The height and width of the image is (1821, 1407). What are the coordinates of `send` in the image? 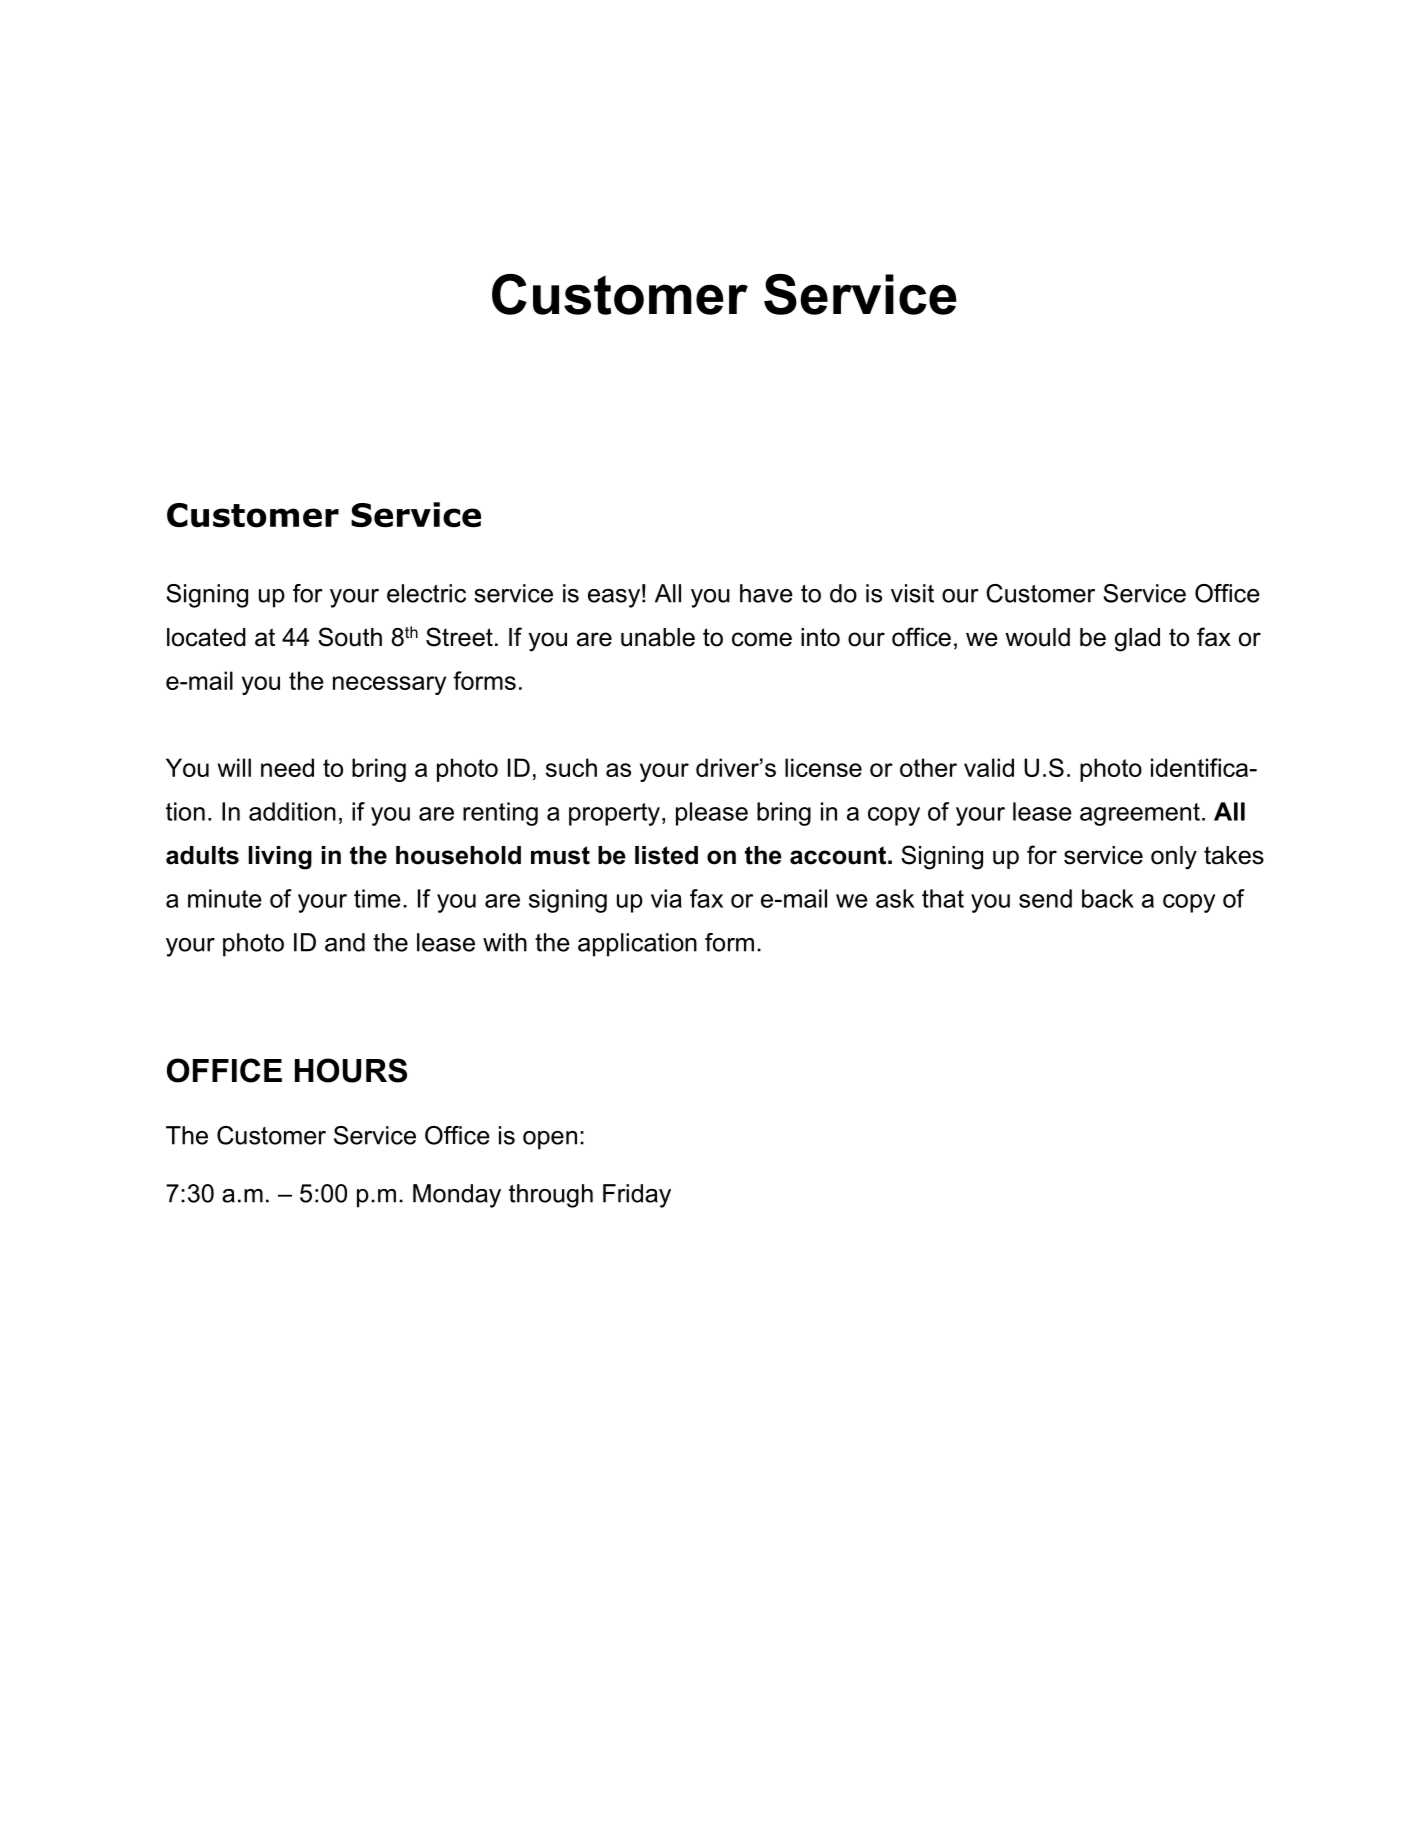 It's located at (1045, 898).
